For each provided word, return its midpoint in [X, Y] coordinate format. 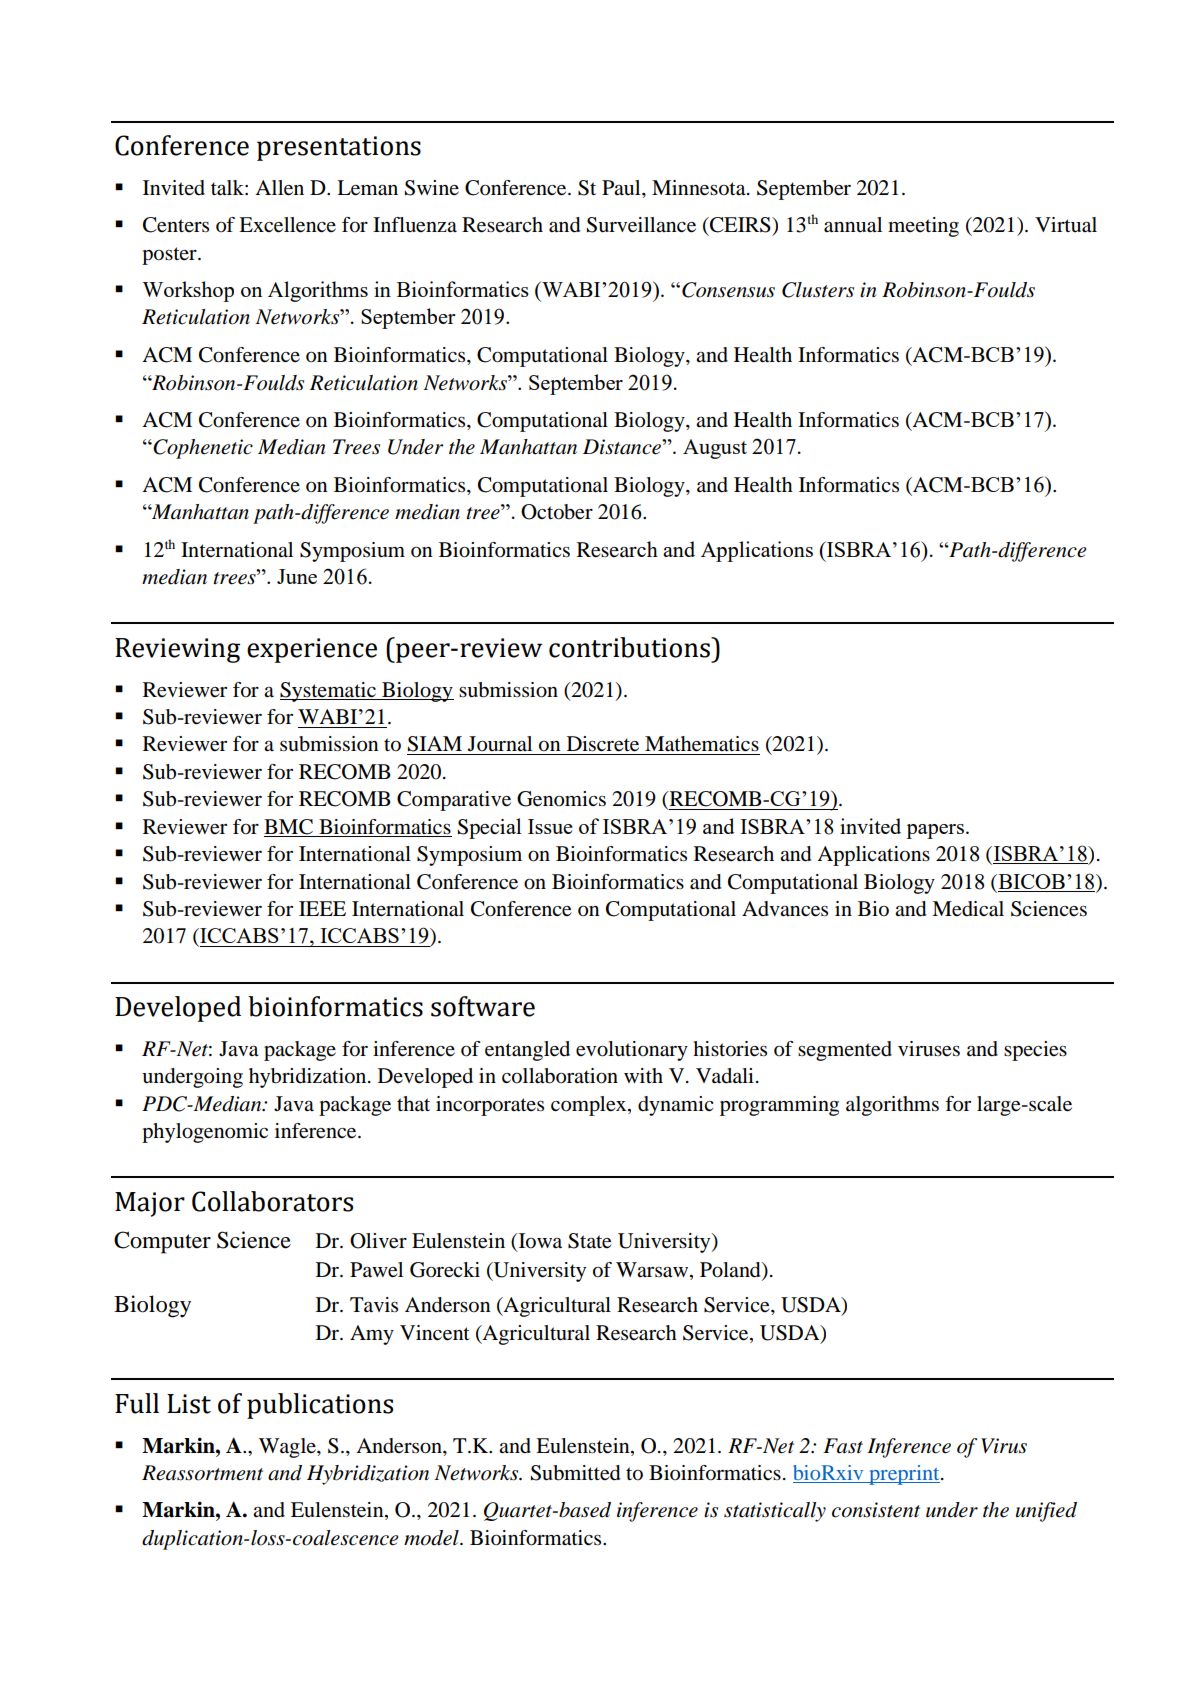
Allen [279, 188]
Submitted [575, 1473]
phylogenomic [205, 1133]
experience [312, 650]
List [189, 1404]
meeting [923, 227]
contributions [630, 647]
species [1035, 1051]
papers [935, 831]
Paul [622, 187]
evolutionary [632, 1051]
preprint [904, 1475]
